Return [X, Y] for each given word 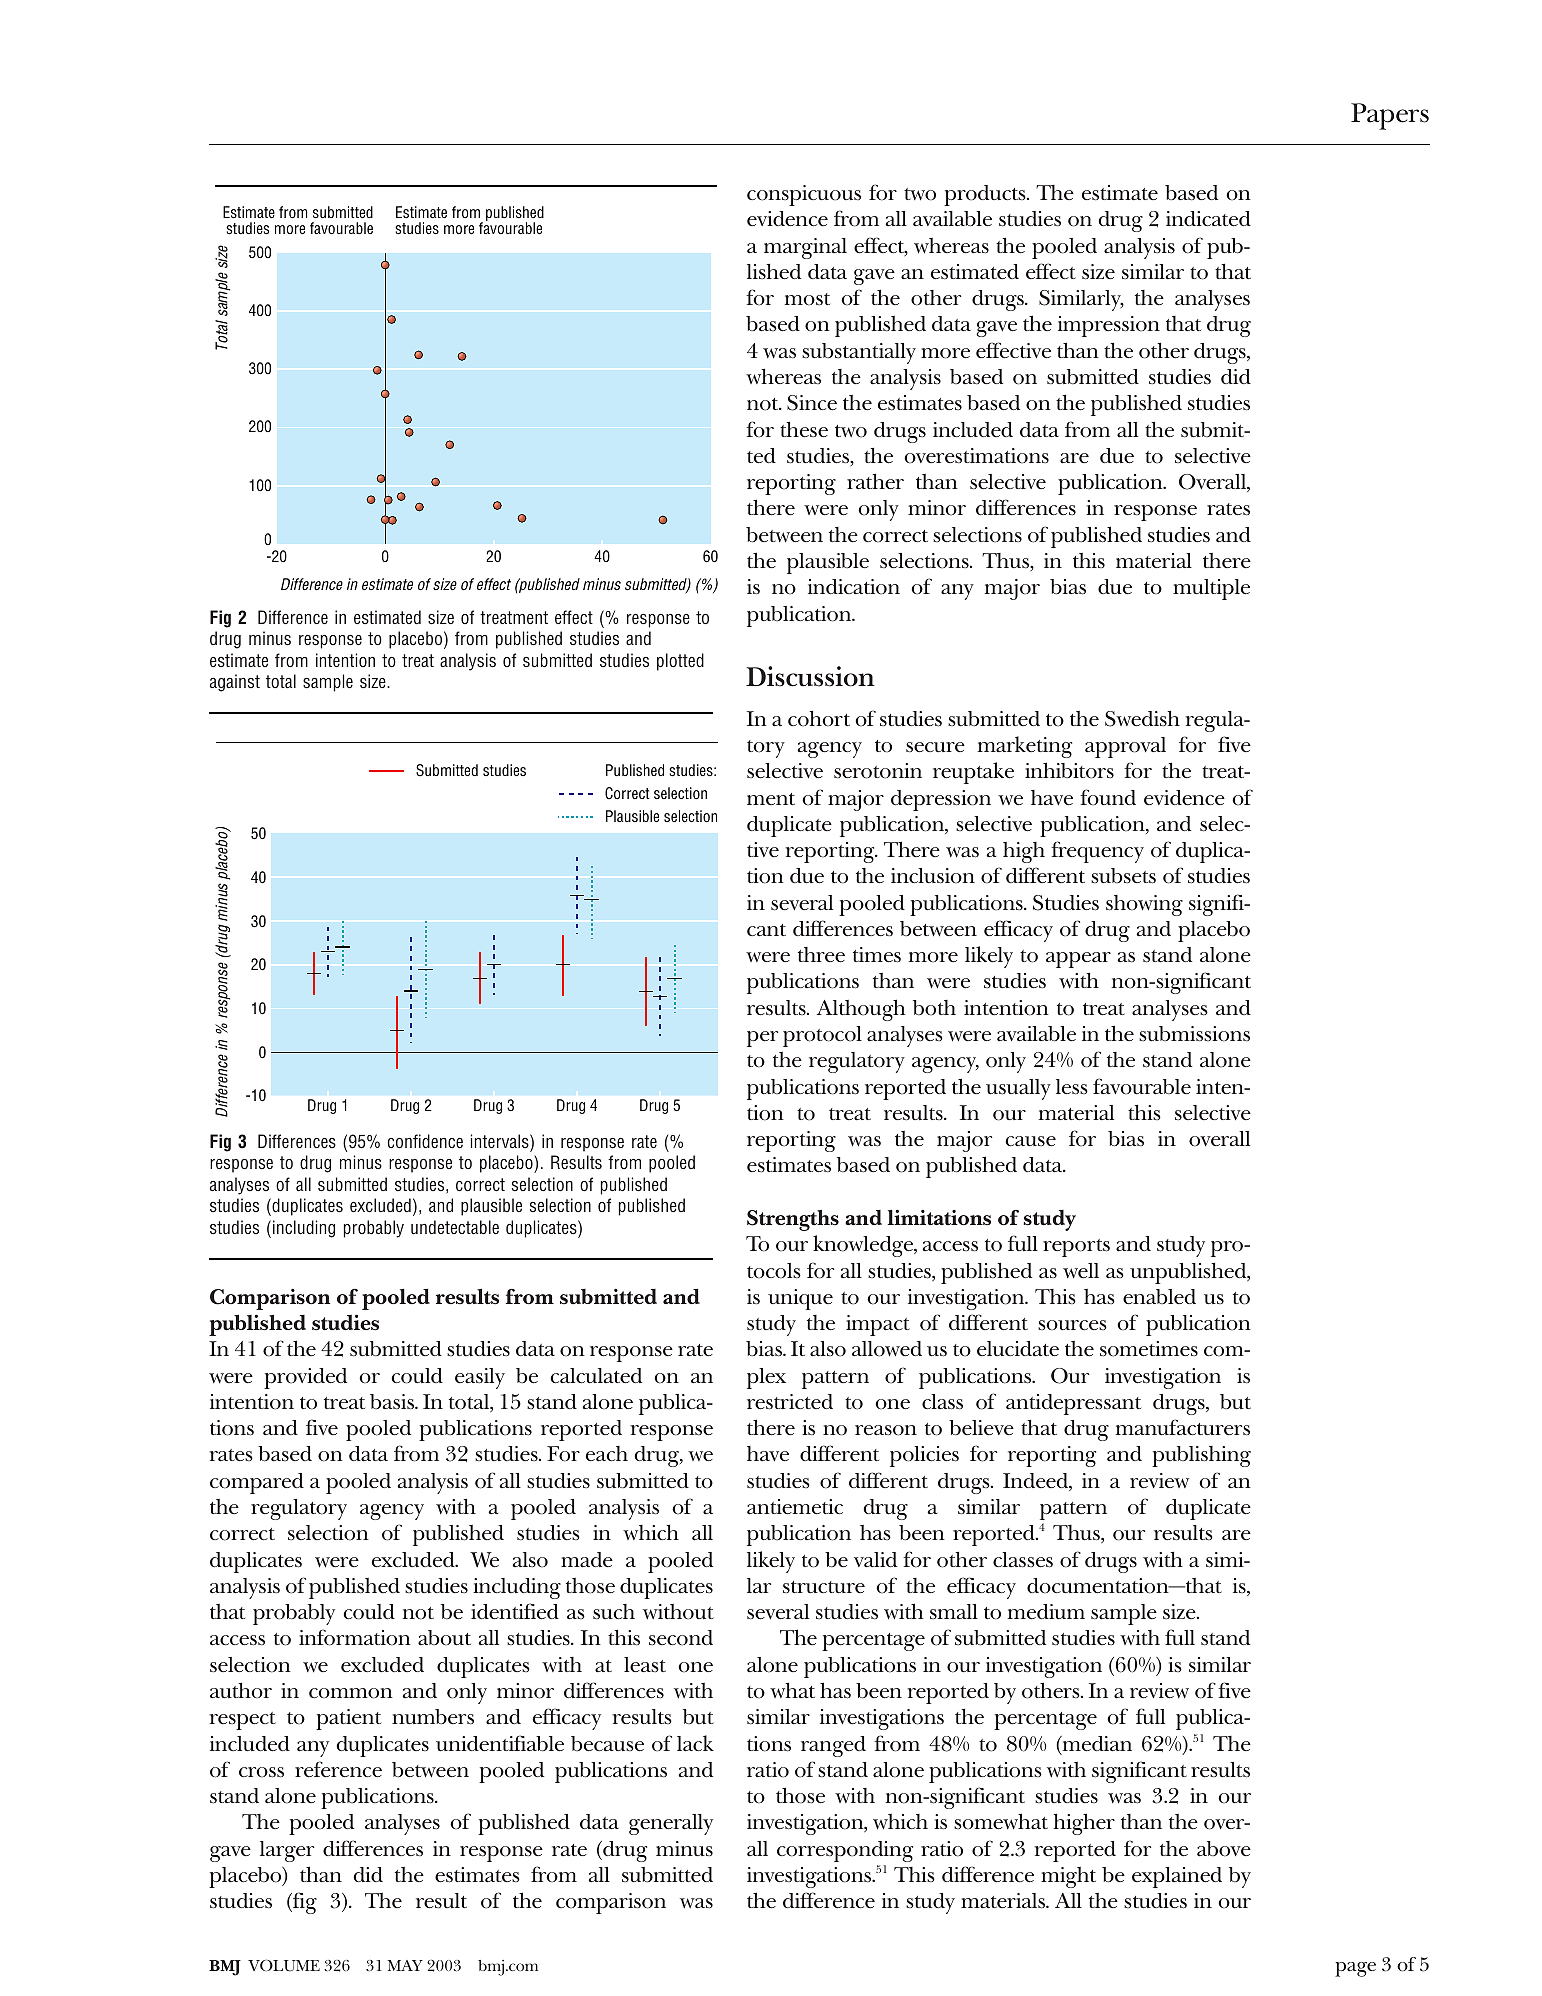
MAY [405, 1965]
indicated [1208, 218]
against [235, 683]
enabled [1159, 1297]
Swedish [1142, 718]
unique [800, 1299]
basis [393, 1402]
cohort [819, 718]
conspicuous [804, 195]
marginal [805, 248]
